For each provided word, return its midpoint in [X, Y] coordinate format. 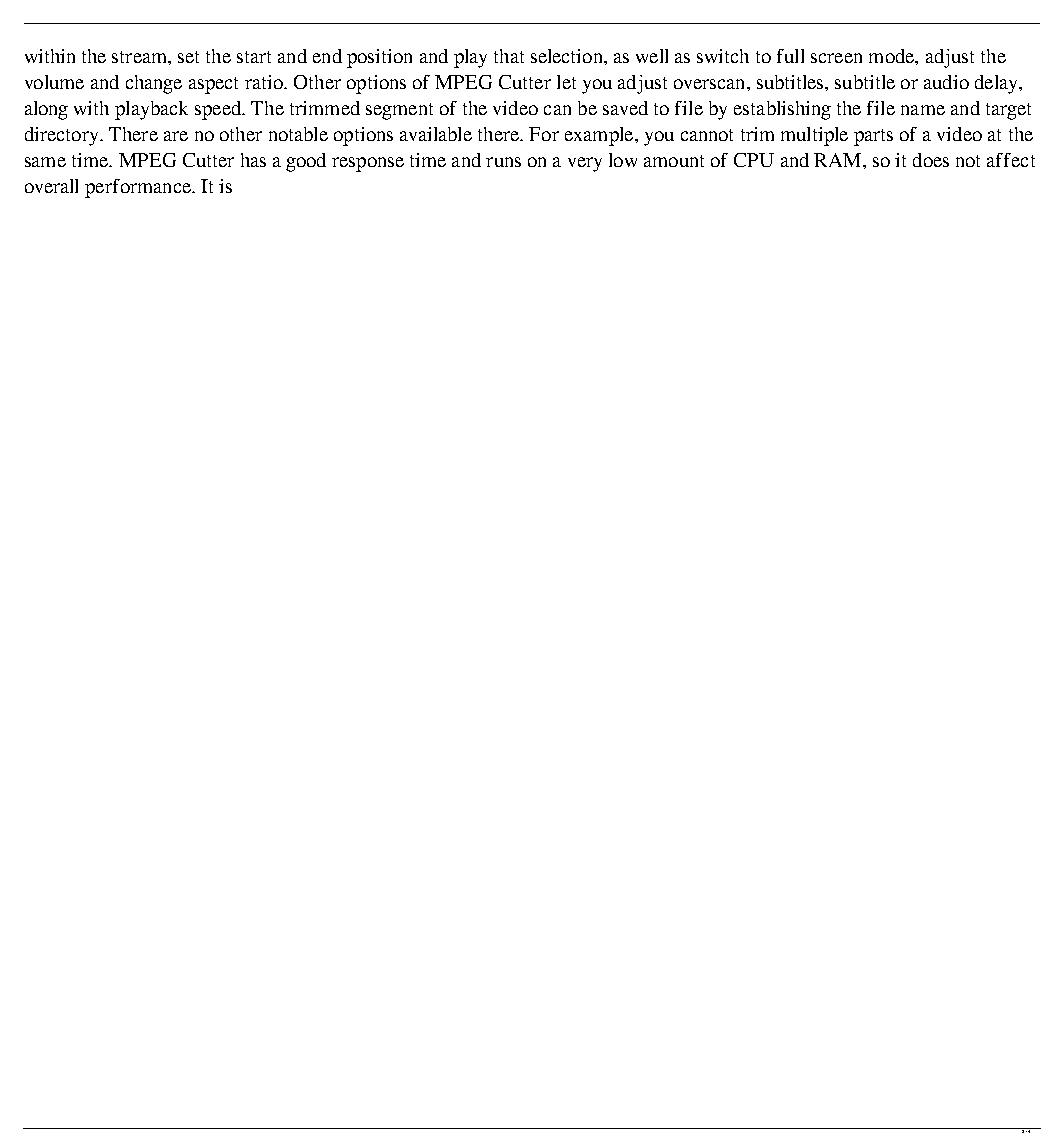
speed [219, 110]
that [509, 56]
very [585, 164]
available [436, 134]
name [923, 110]
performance [139, 188]
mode [892, 56]
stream [140, 57]
